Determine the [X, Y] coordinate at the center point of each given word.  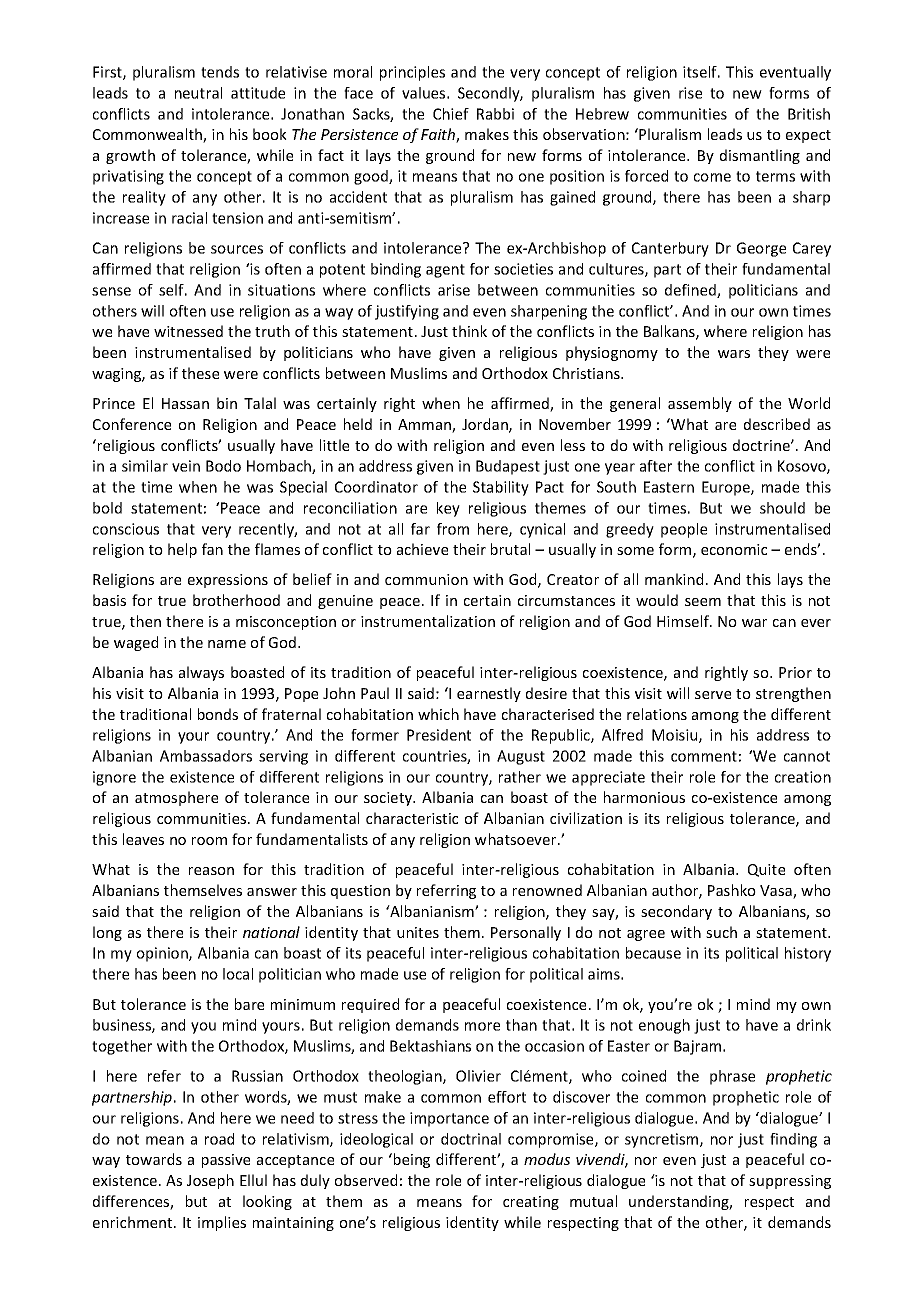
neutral [198, 93]
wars [734, 354]
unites [418, 932]
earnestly [489, 694]
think [469, 331]
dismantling [760, 156]
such [721, 932]
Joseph [210, 1181]
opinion [163, 954]
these [200, 373]
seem [703, 602]
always [201, 673]
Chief [451, 114]
